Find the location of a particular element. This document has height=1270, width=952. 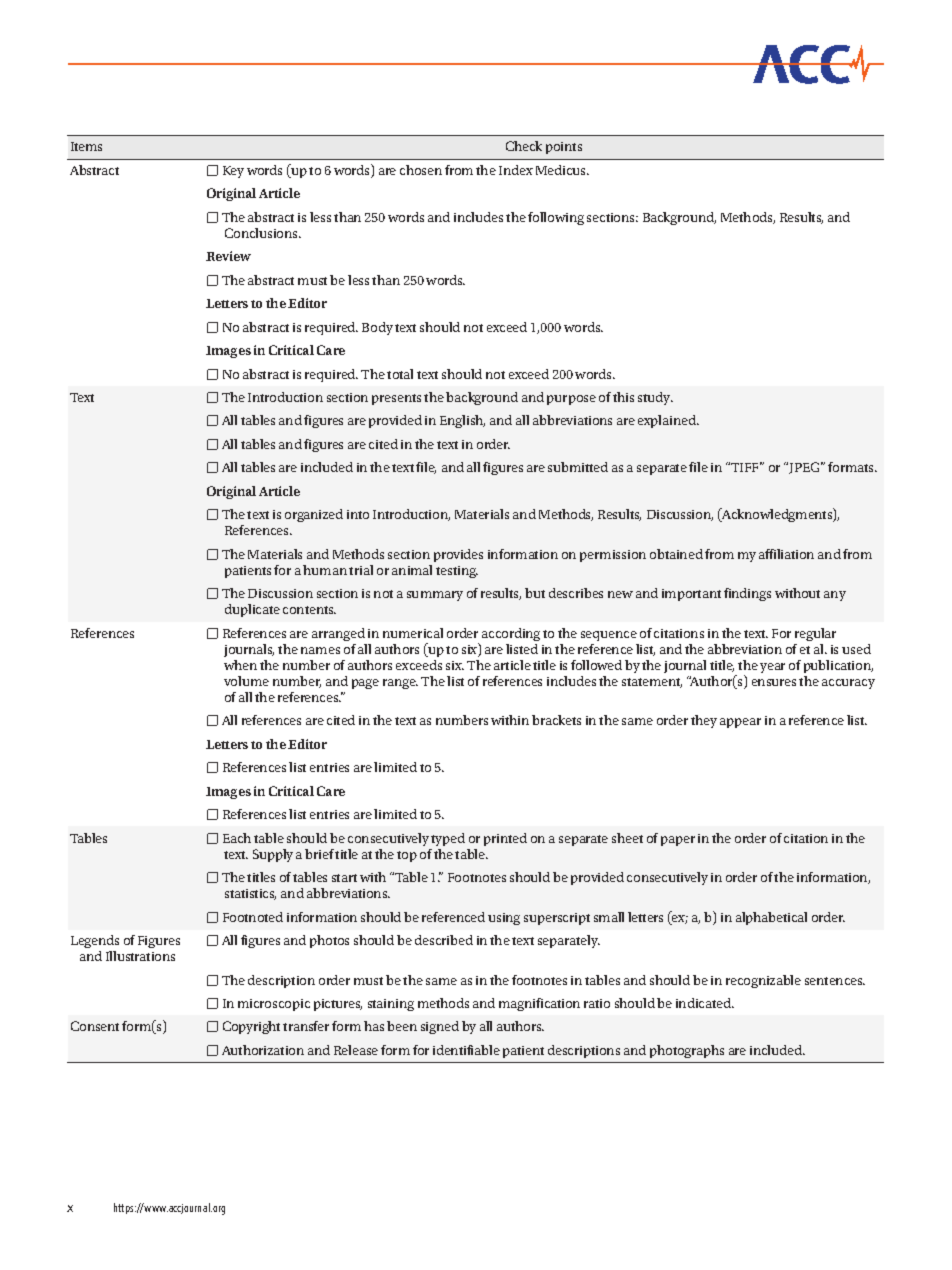

study is located at coordinates (655, 398).
